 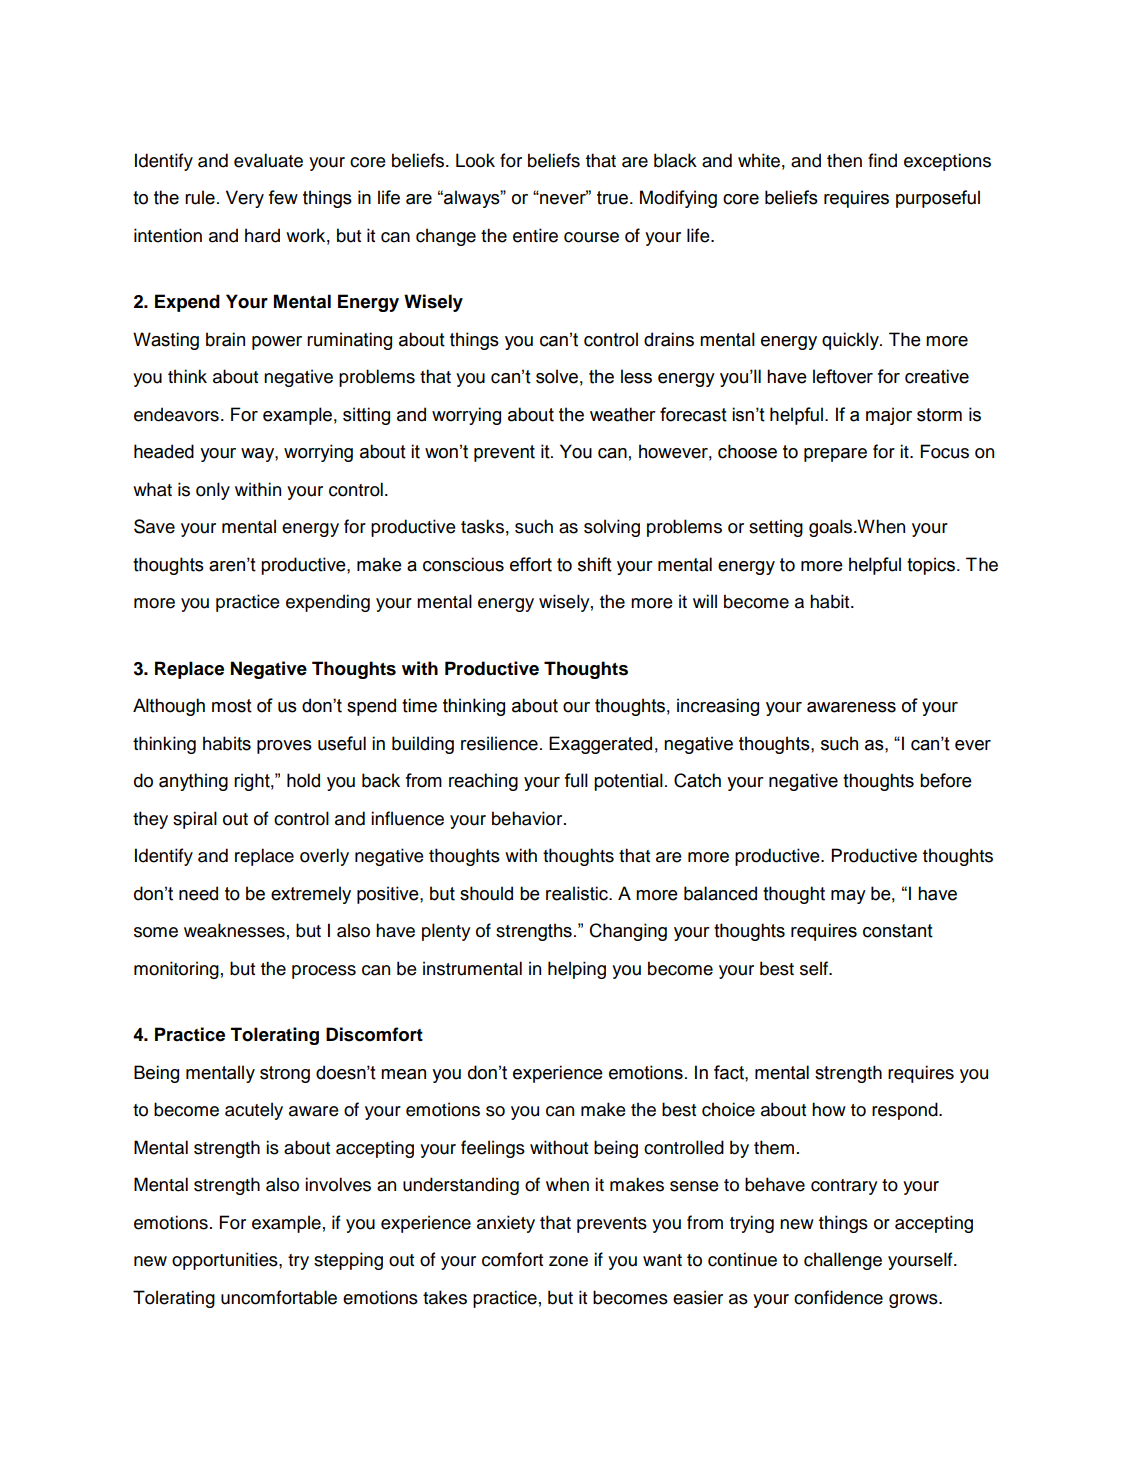 I want to click on topics, so click(x=931, y=566).
